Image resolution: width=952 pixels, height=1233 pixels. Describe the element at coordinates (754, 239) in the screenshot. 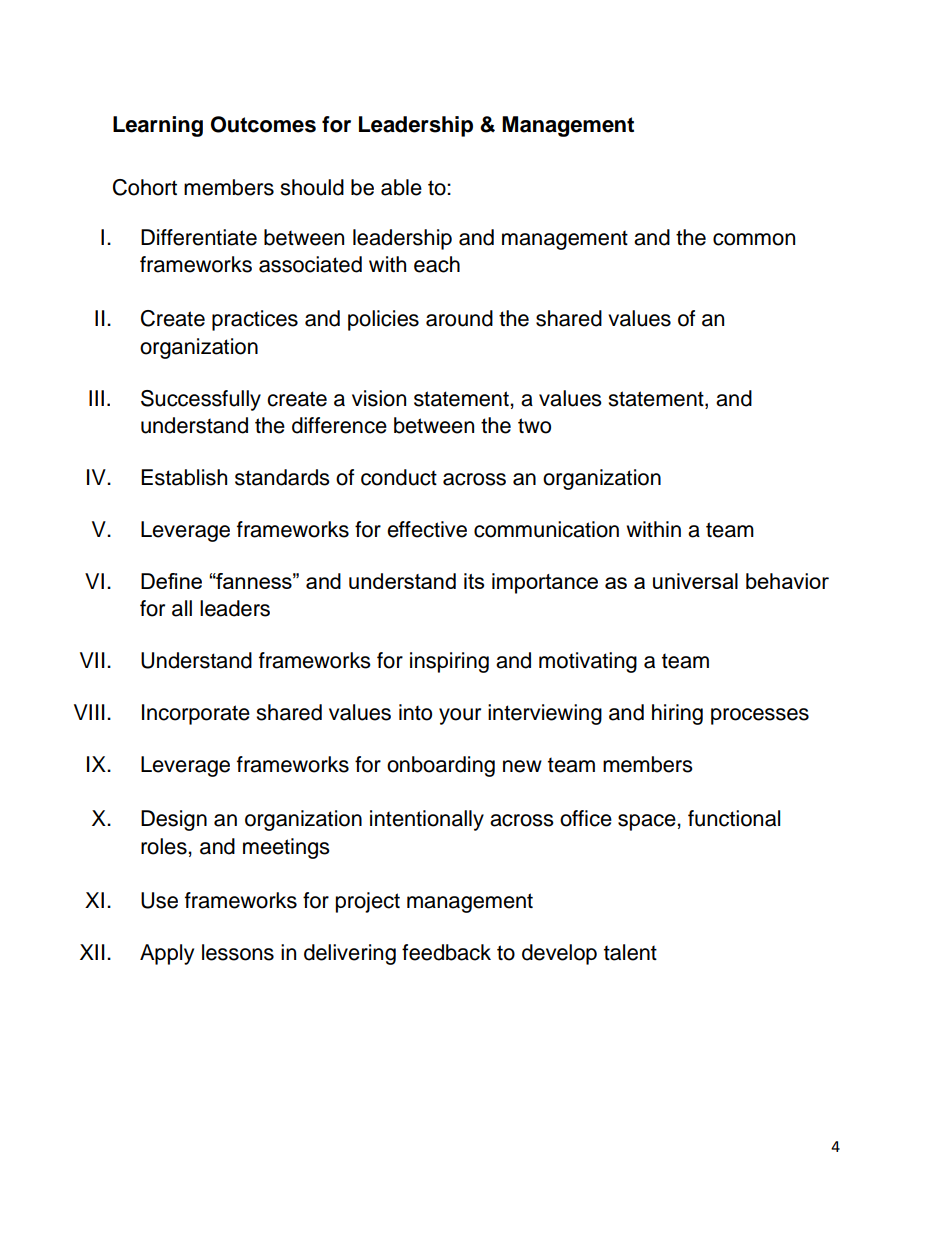

I see `common` at that location.
